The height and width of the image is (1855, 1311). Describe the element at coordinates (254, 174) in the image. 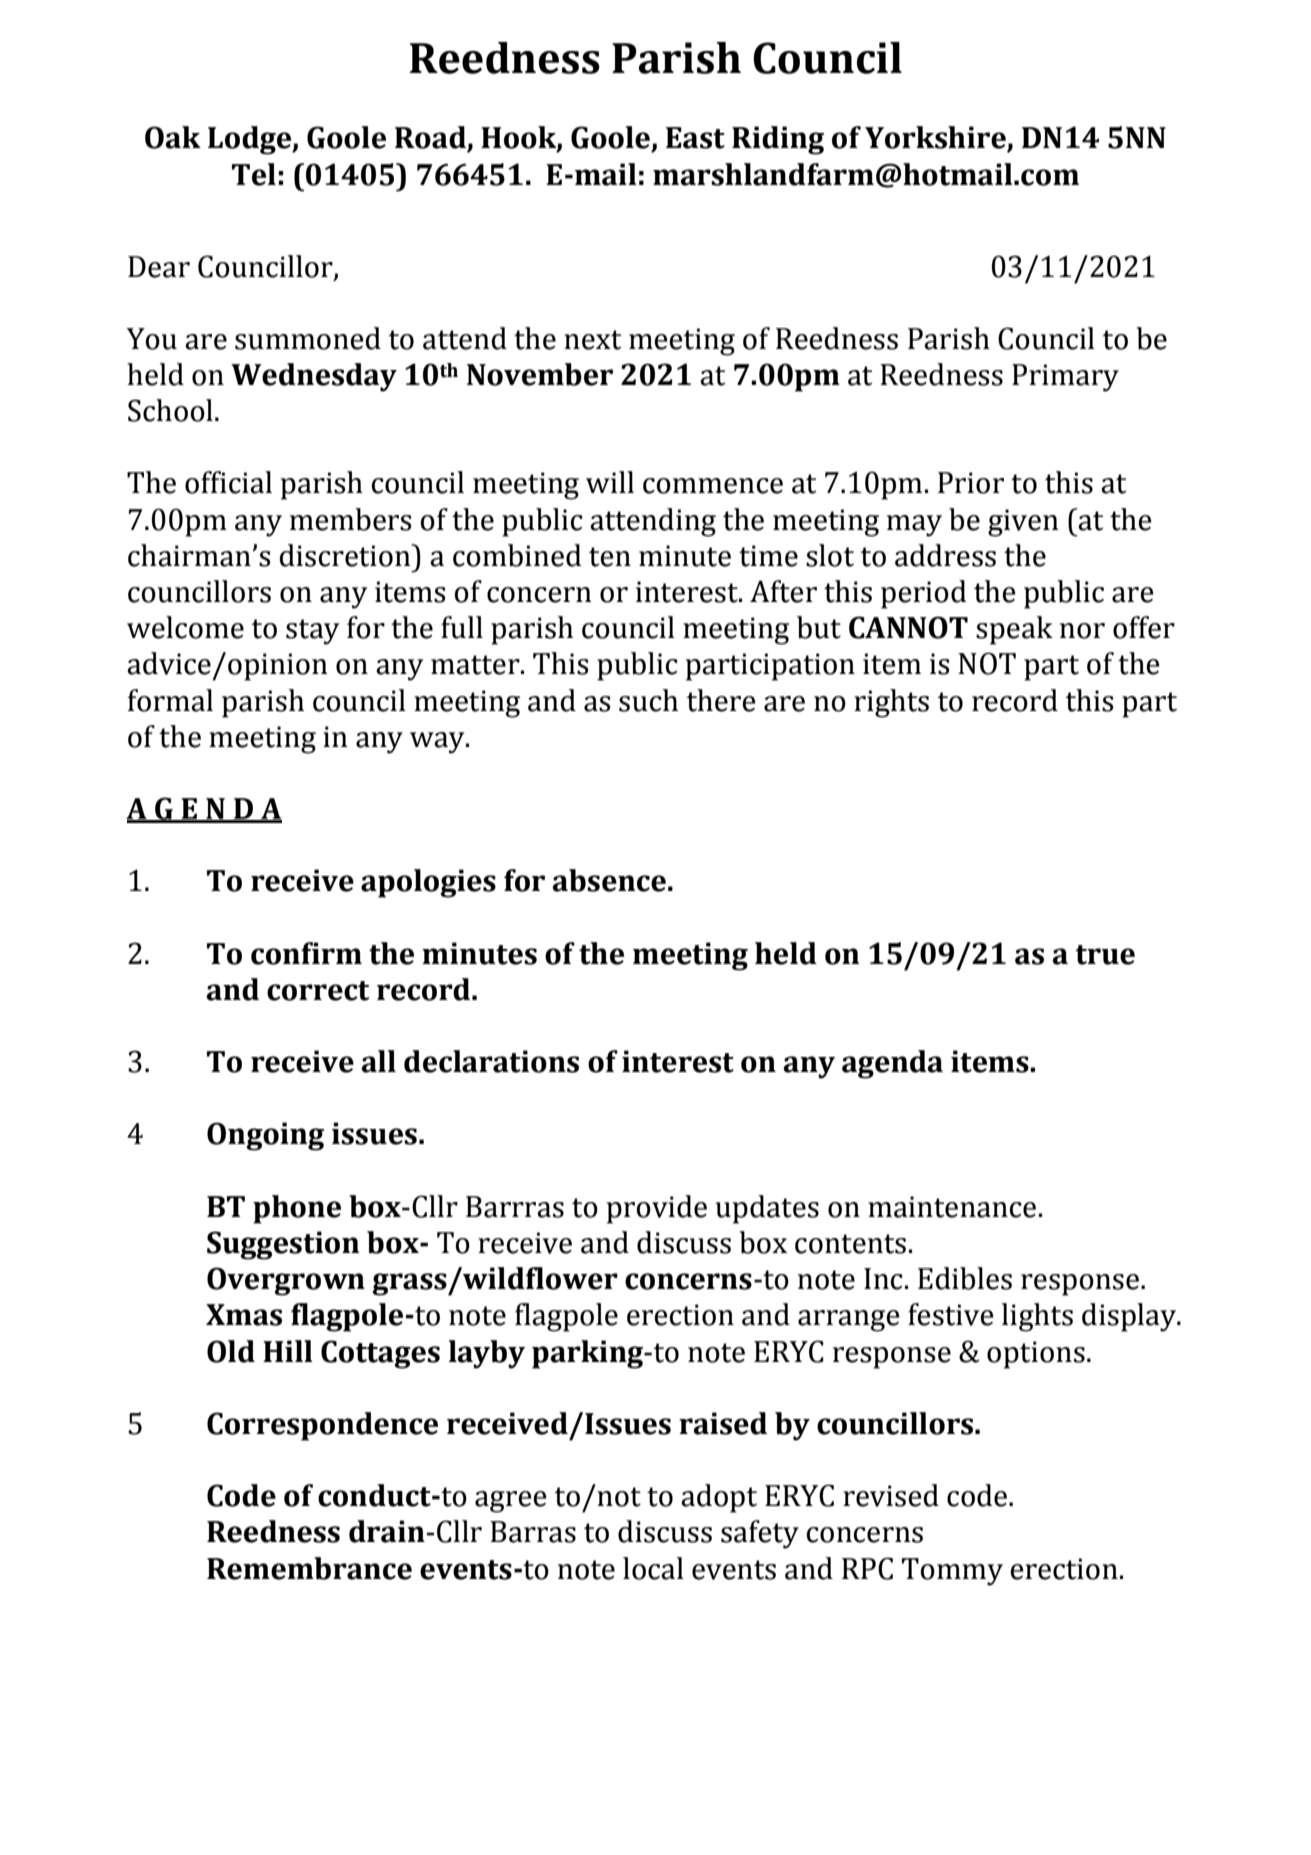

I see `Tel` at that location.
